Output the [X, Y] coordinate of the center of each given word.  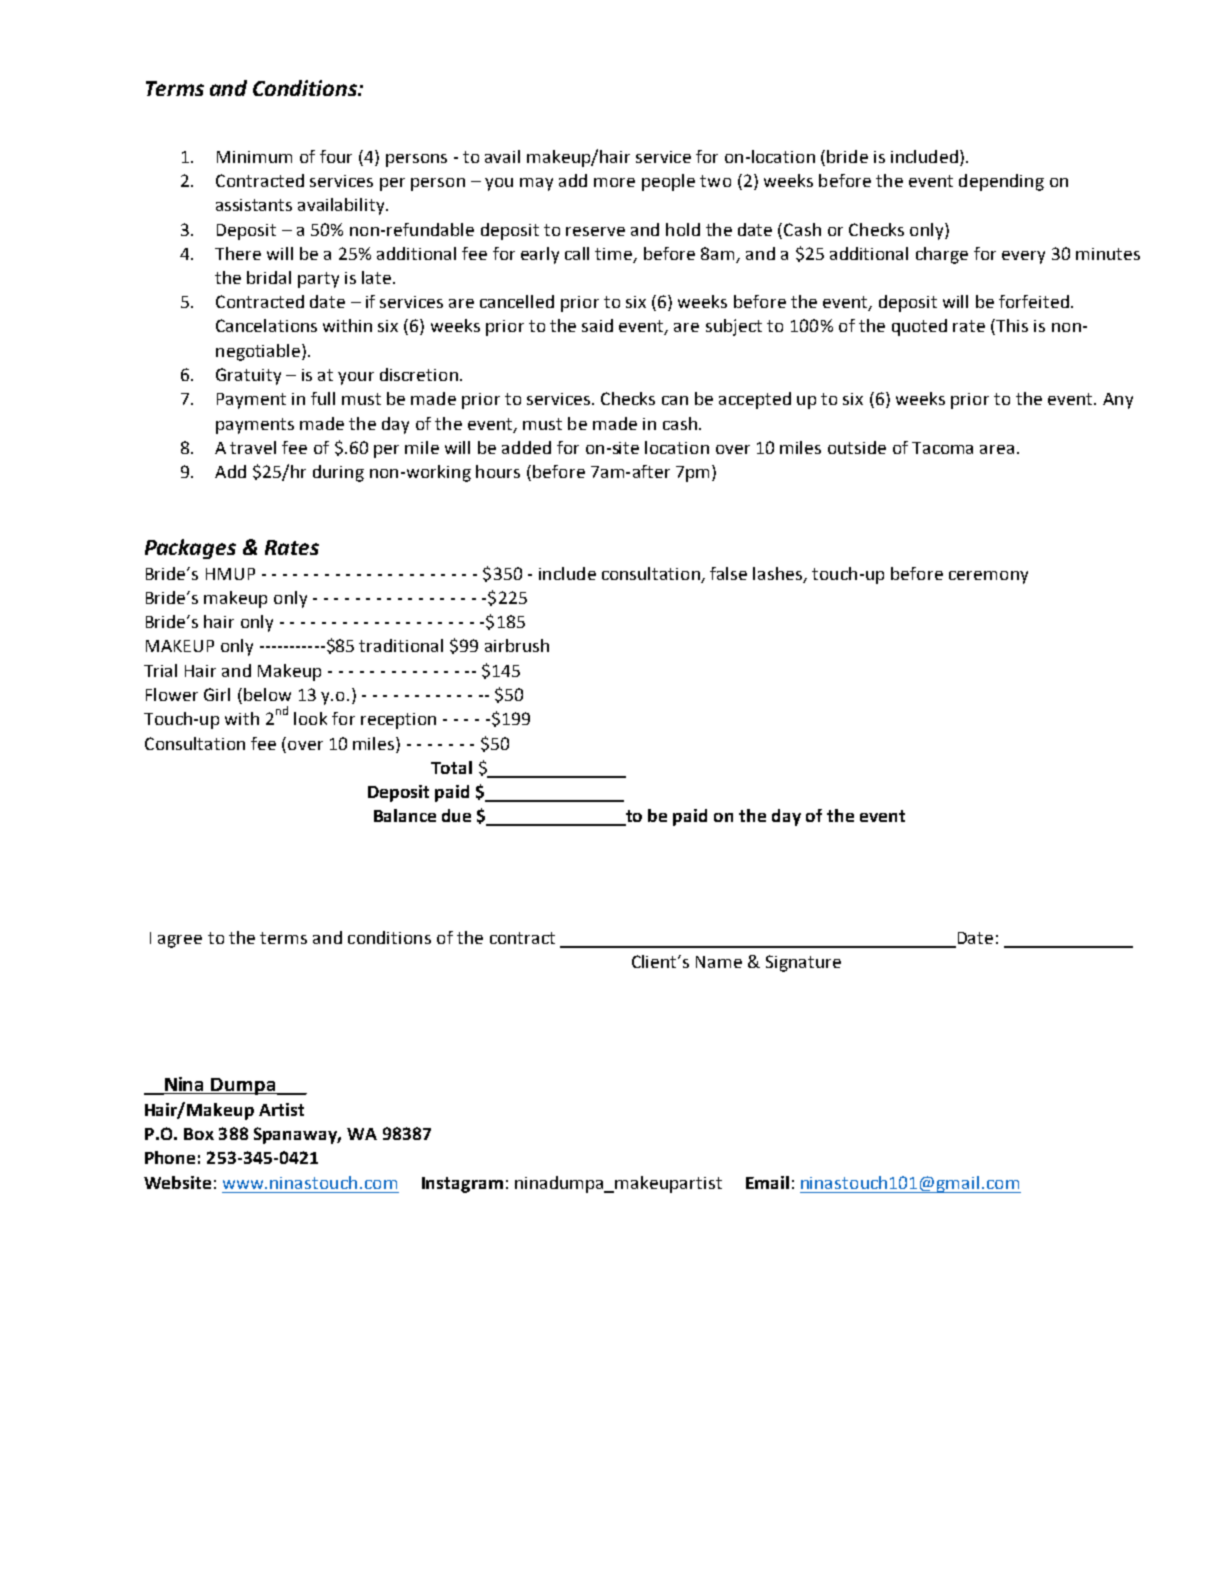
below [267, 694]
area [997, 449]
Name [719, 962]
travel [253, 447]
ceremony [988, 577]
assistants [254, 205]
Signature [803, 963]
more [614, 182]
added [526, 447]
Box [199, 1134]
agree [180, 941]
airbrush [517, 645]
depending [1001, 182]
